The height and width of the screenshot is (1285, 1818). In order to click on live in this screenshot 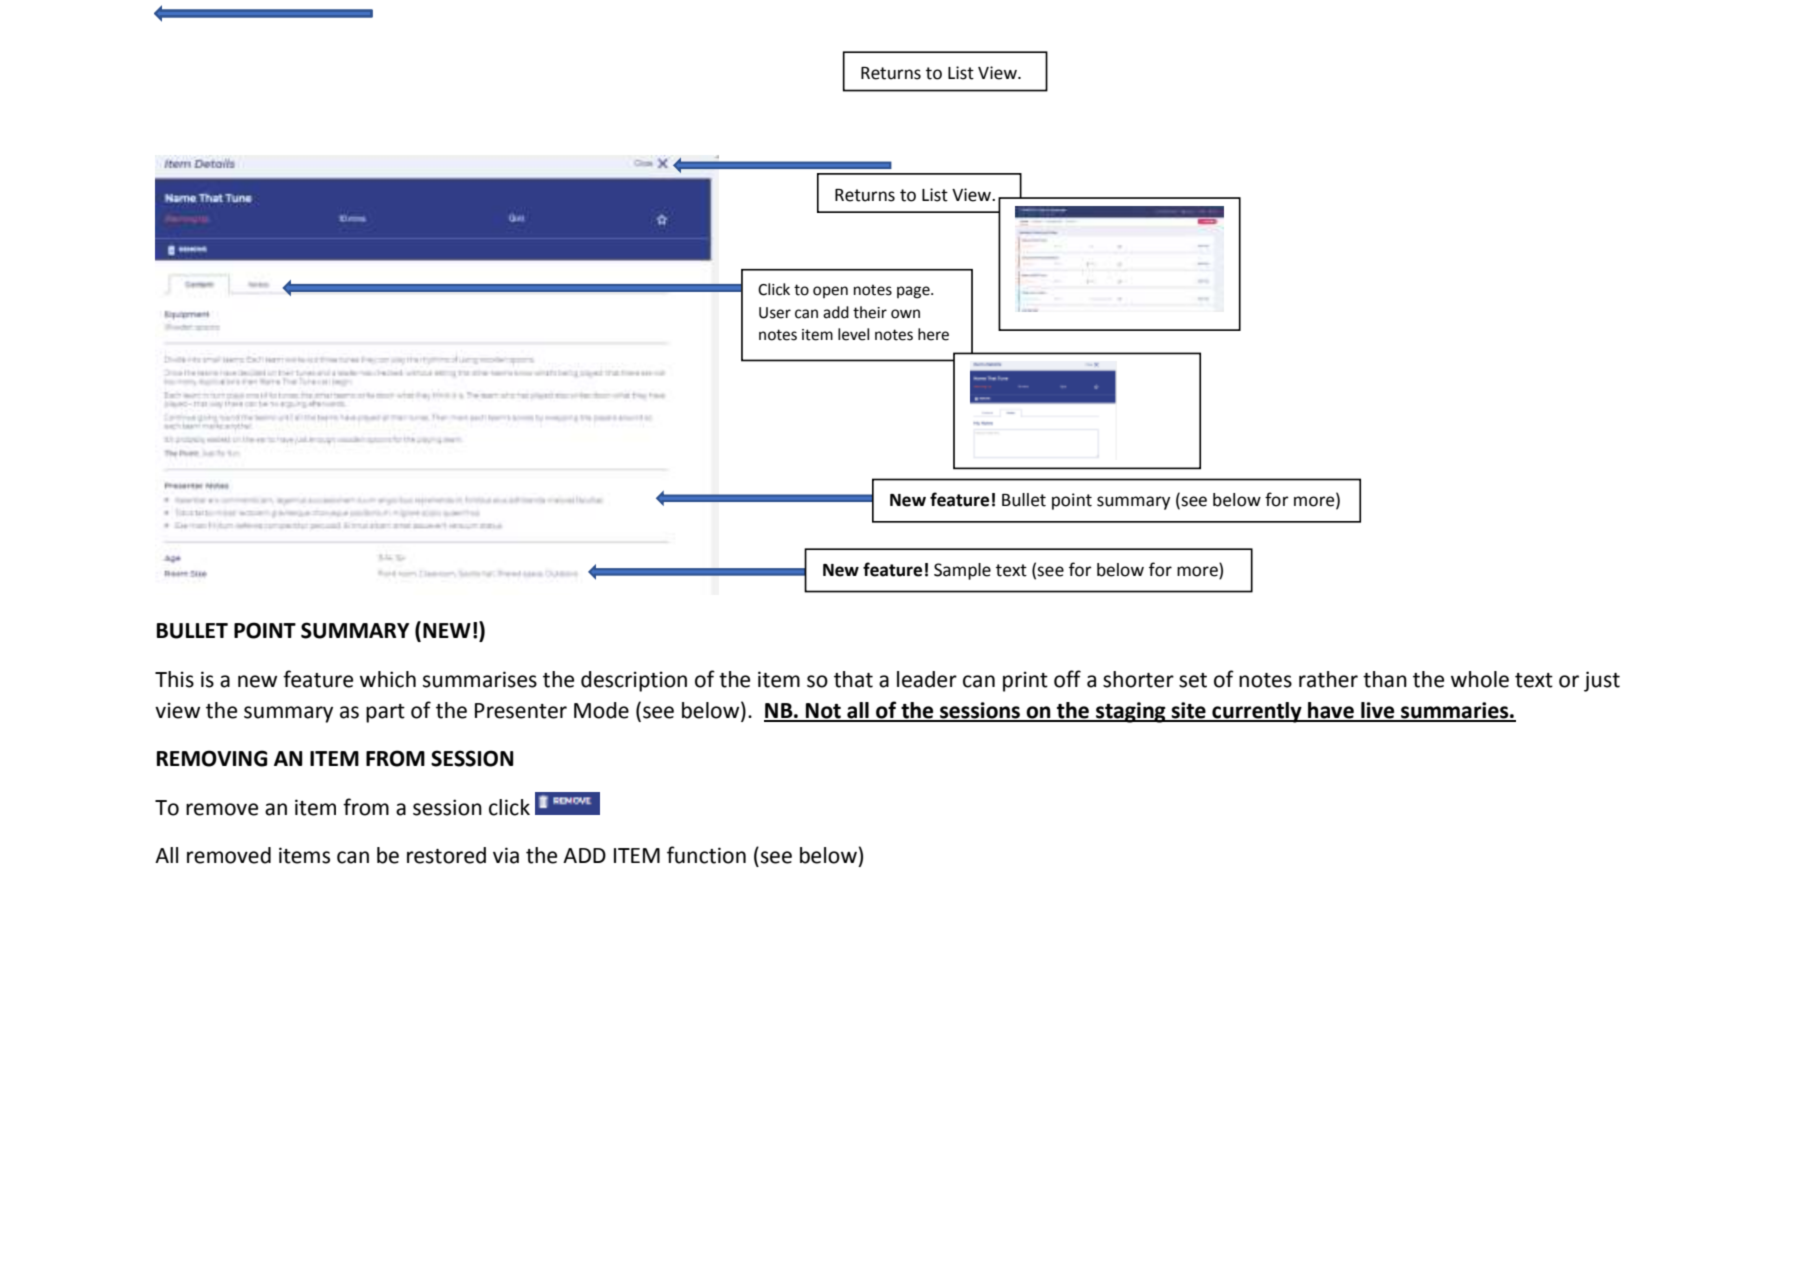, I will do `click(1378, 711)`.
